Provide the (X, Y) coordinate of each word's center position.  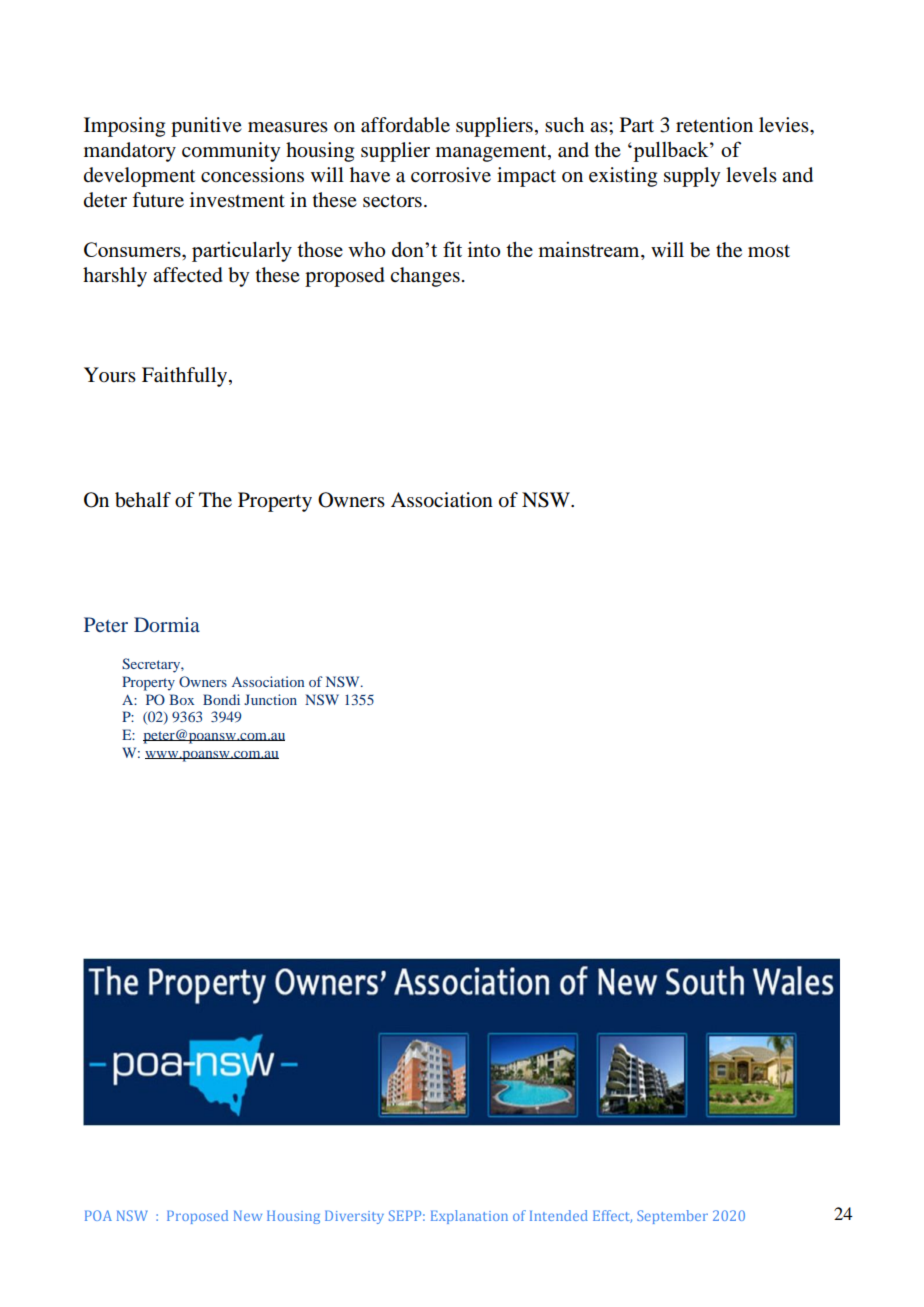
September (672, 1217)
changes (425, 277)
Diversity (354, 1217)
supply (692, 177)
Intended (559, 1215)
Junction (270, 699)
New (248, 1216)
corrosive (451, 175)
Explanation (469, 1217)
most (769, 251)
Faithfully (186, 377)
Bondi (221, 699)
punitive (206, 127)
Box (181, 699)
